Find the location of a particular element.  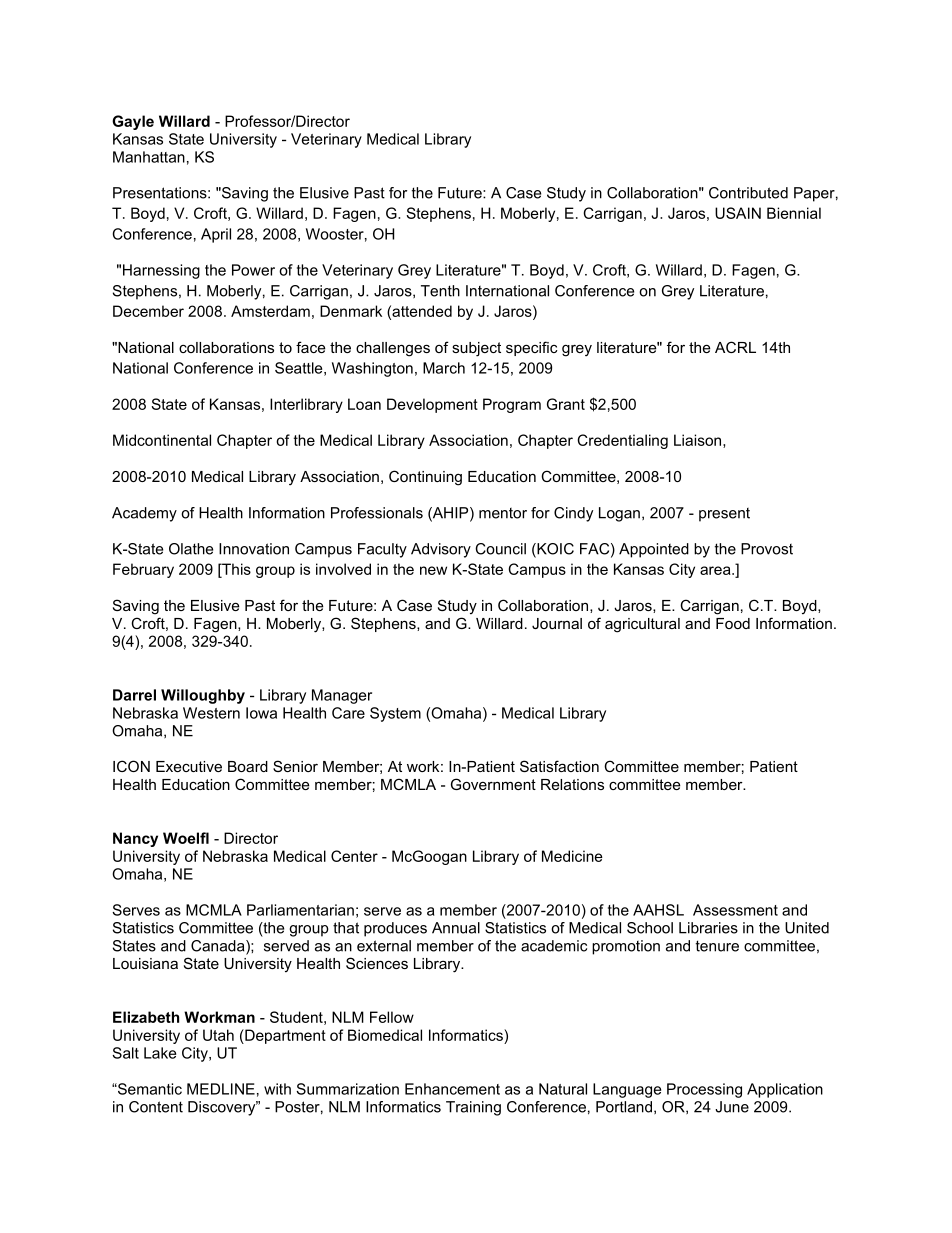

Tenth is located at coordinates (440, 291).
